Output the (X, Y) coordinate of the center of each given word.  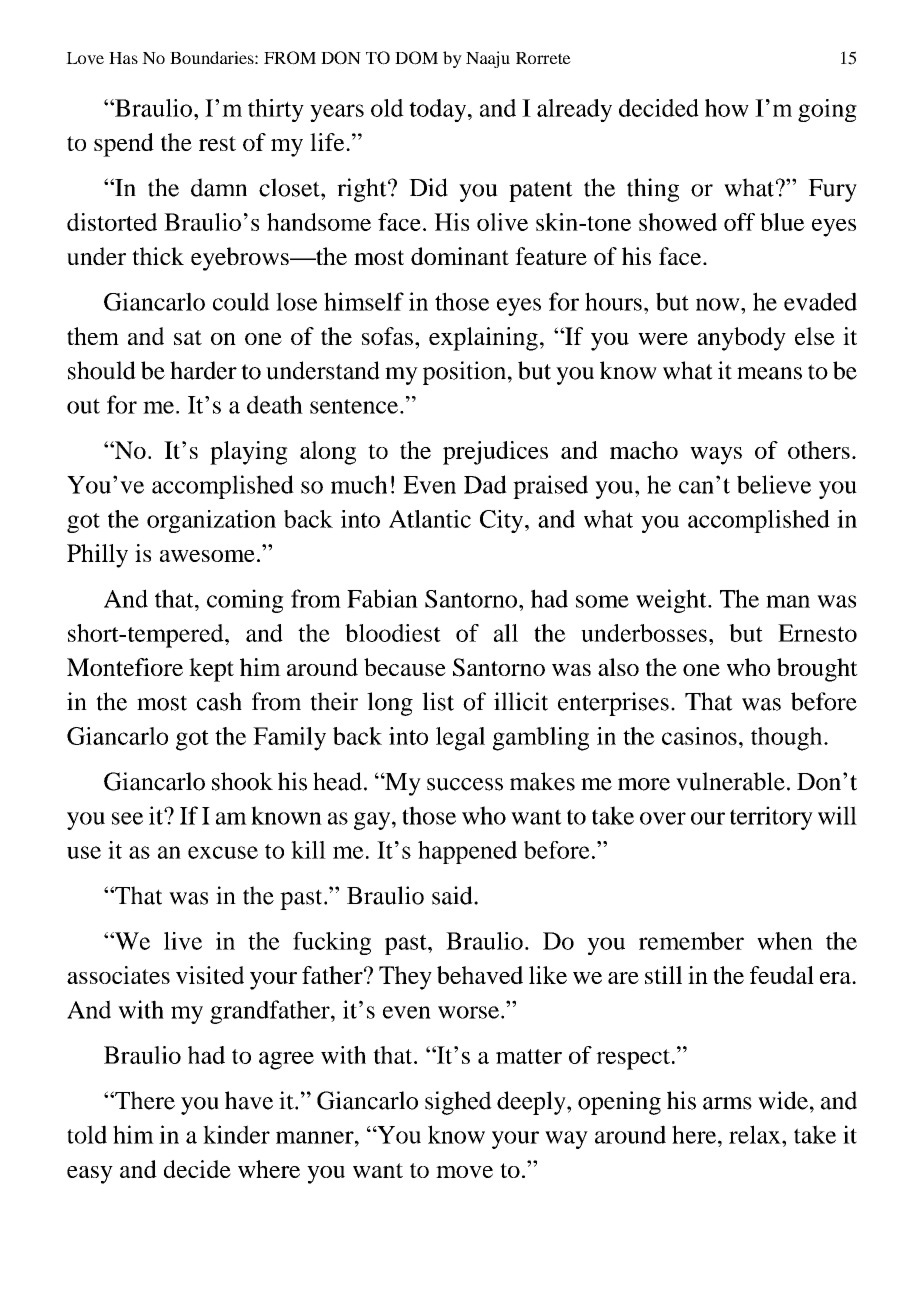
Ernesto (817, 633)
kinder (236, 1134)
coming (245, 601)
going (827, 110)
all (506, 633)
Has (123, 58)
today (439, 110)
